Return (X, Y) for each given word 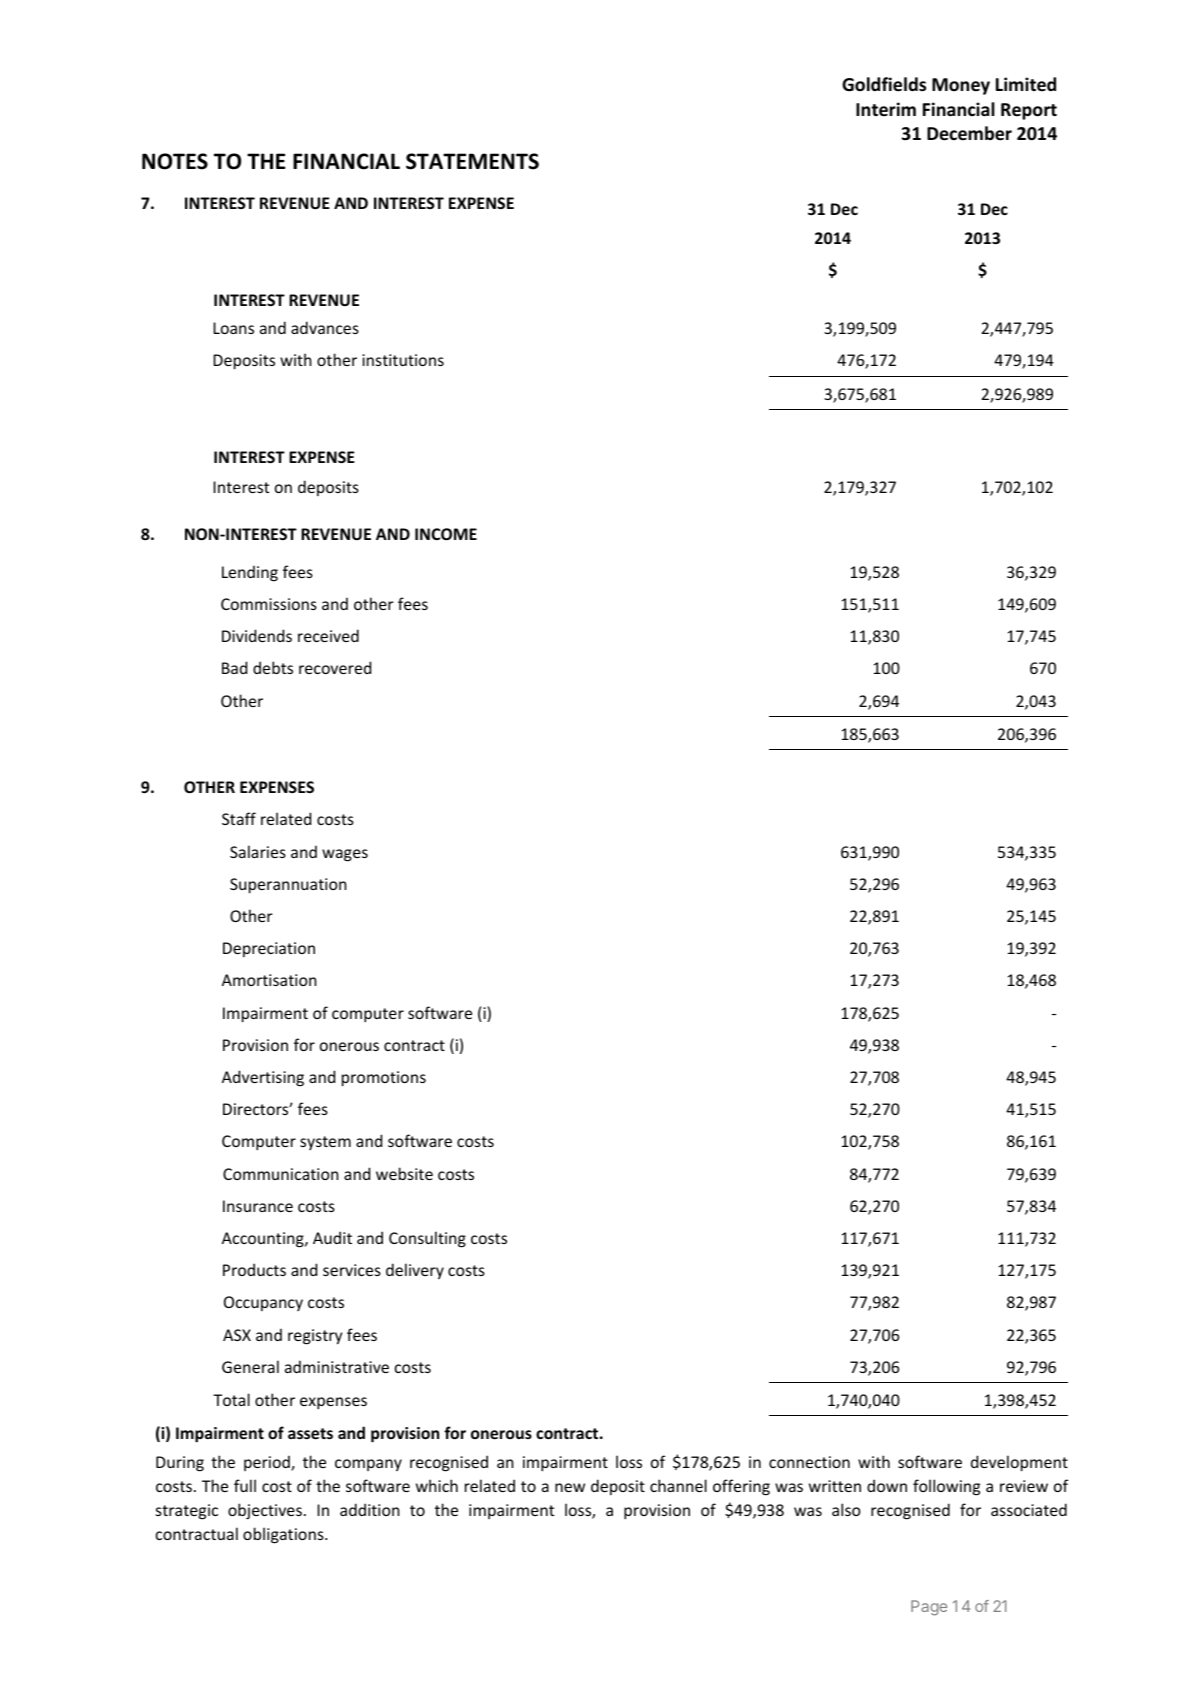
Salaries (258, 851)
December (969, 133)
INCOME (446, 534)
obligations (284, 1535)
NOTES (175, 161)
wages (345, 855)
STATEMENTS (472, 161)
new (570, 1487)
